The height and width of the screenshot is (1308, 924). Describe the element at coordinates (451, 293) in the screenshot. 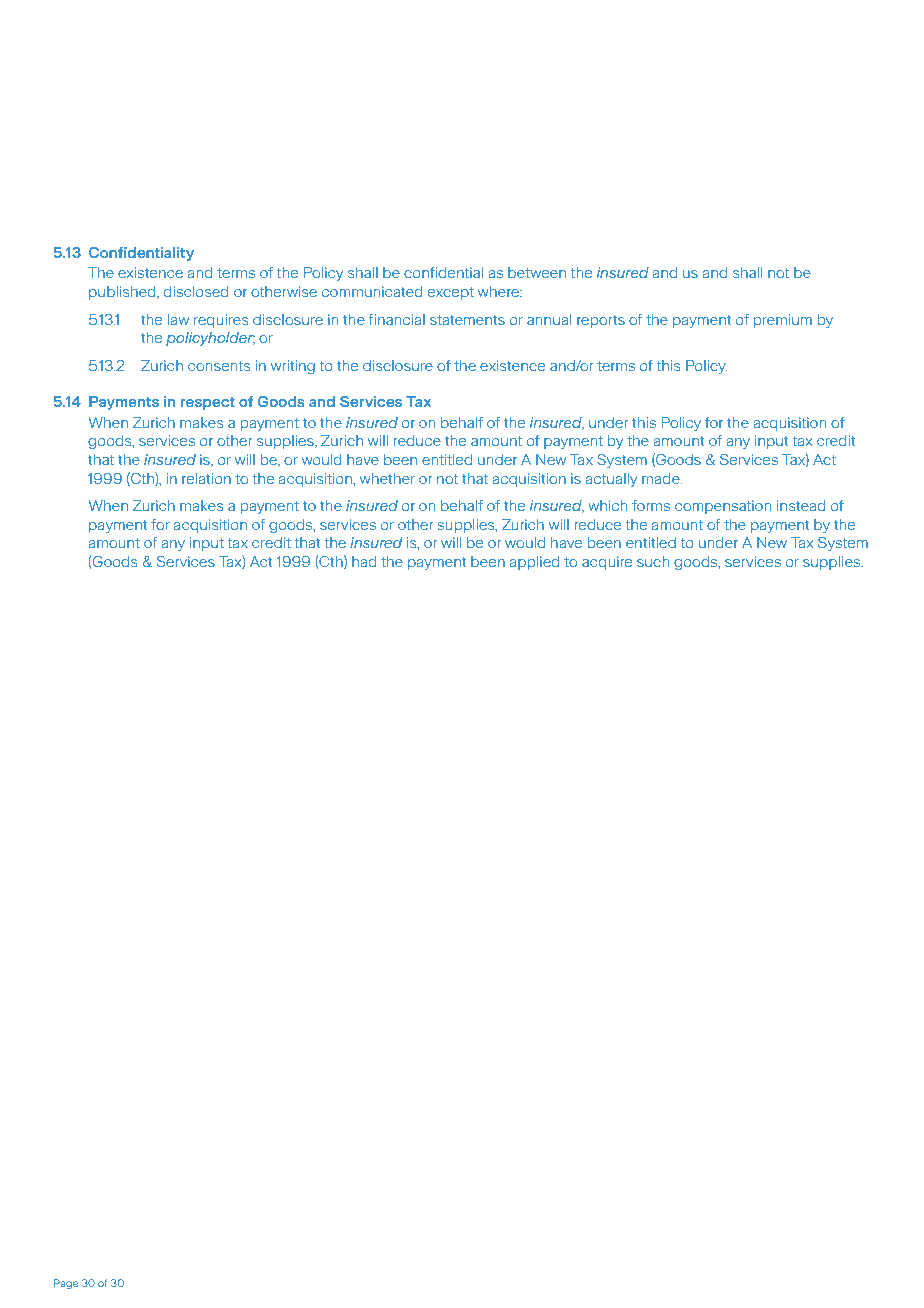

I see `except` at that location.
